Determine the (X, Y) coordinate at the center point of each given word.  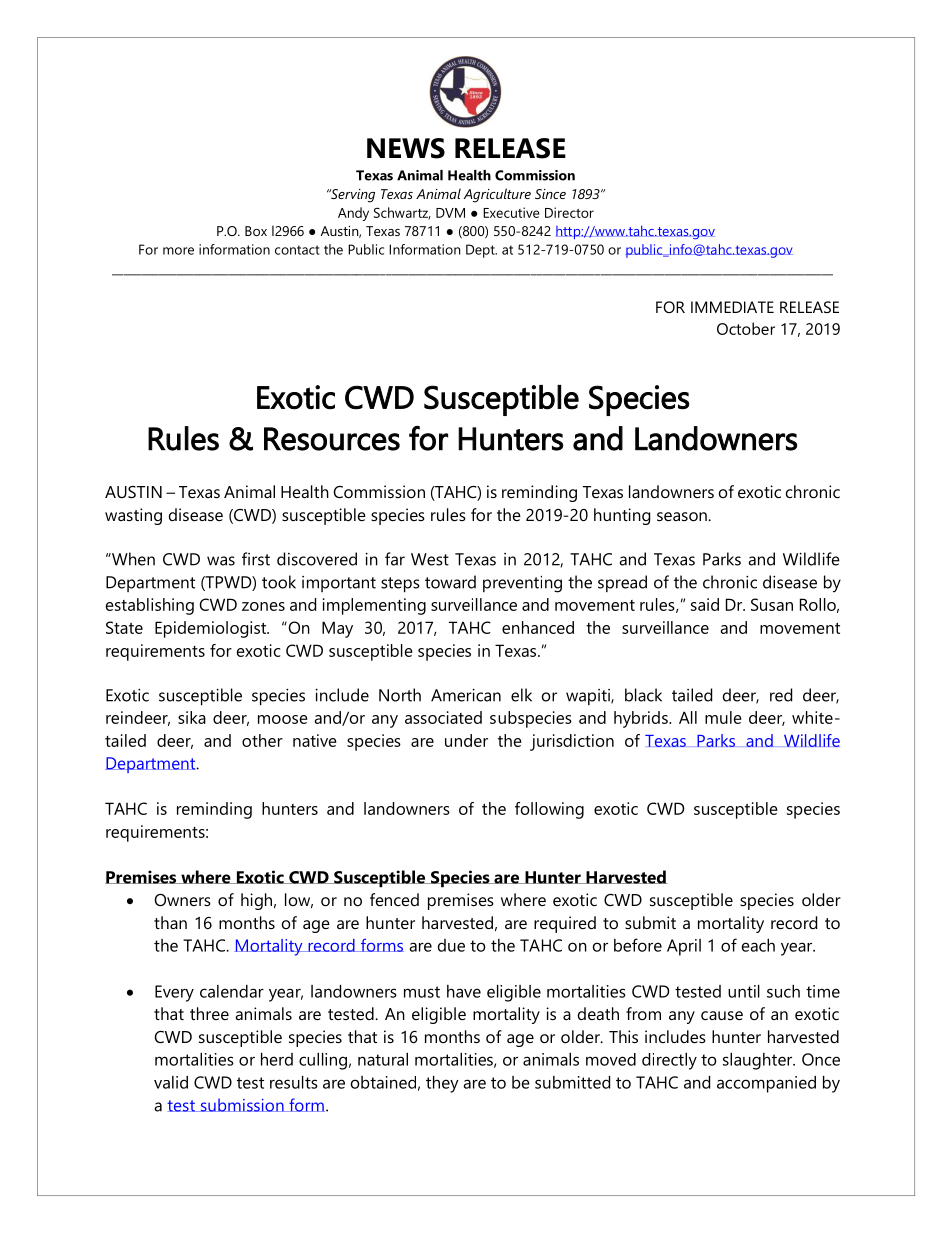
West (430, 559)
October (746, 328)
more (178, 251)
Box (256, 231)
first (256, 559)
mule (723, 717)
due (451, 945)
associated (443, 717)
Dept (481, 251)
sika (192, 717)
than (170, 922)
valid (171, 1082)
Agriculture (497, 195)
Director (569, 212)
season (683, 516)
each (758, 945)
